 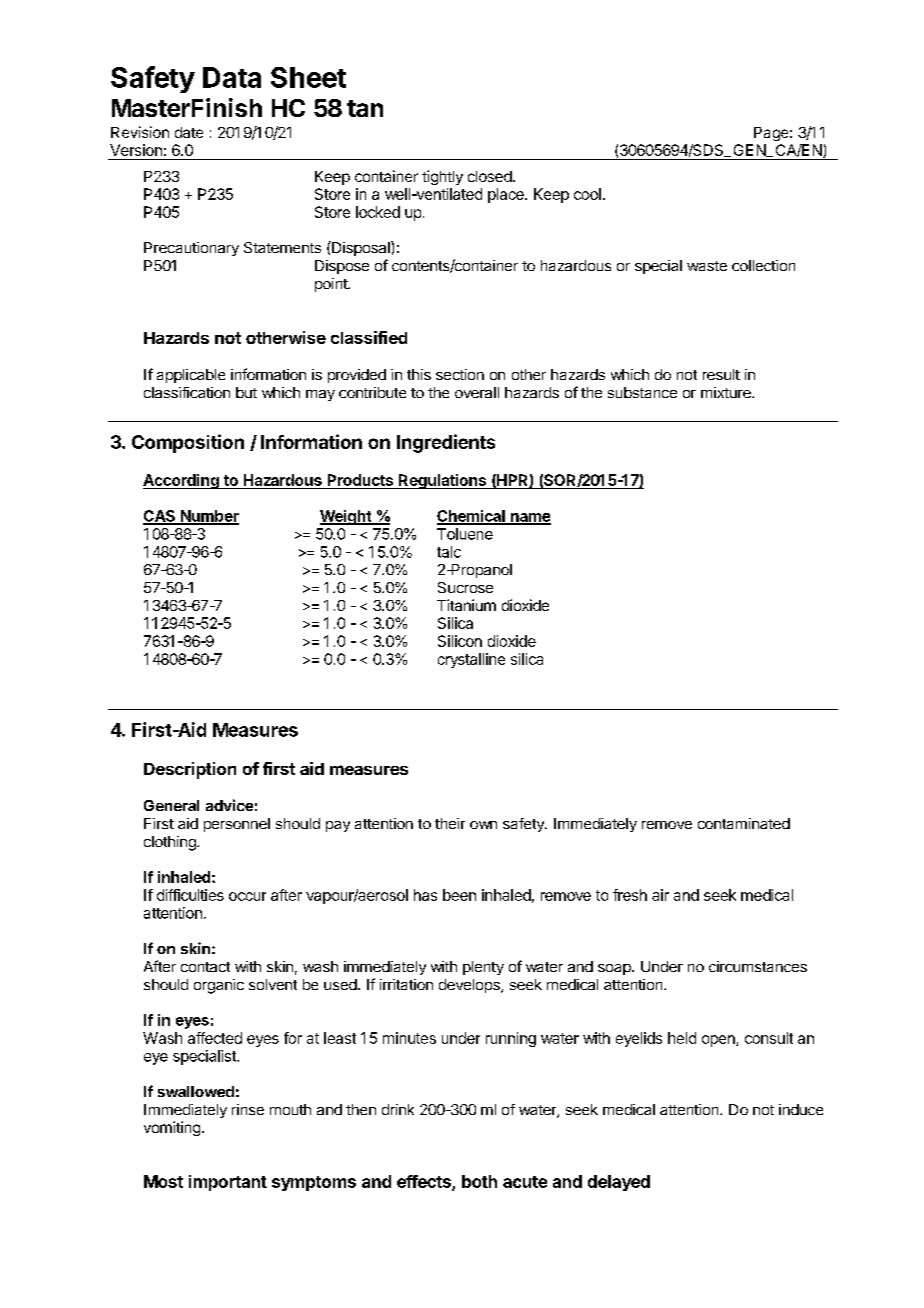 What do you see at coordinates (483, 825) in the page?
I see `own` at bounding box center [483, 825].
